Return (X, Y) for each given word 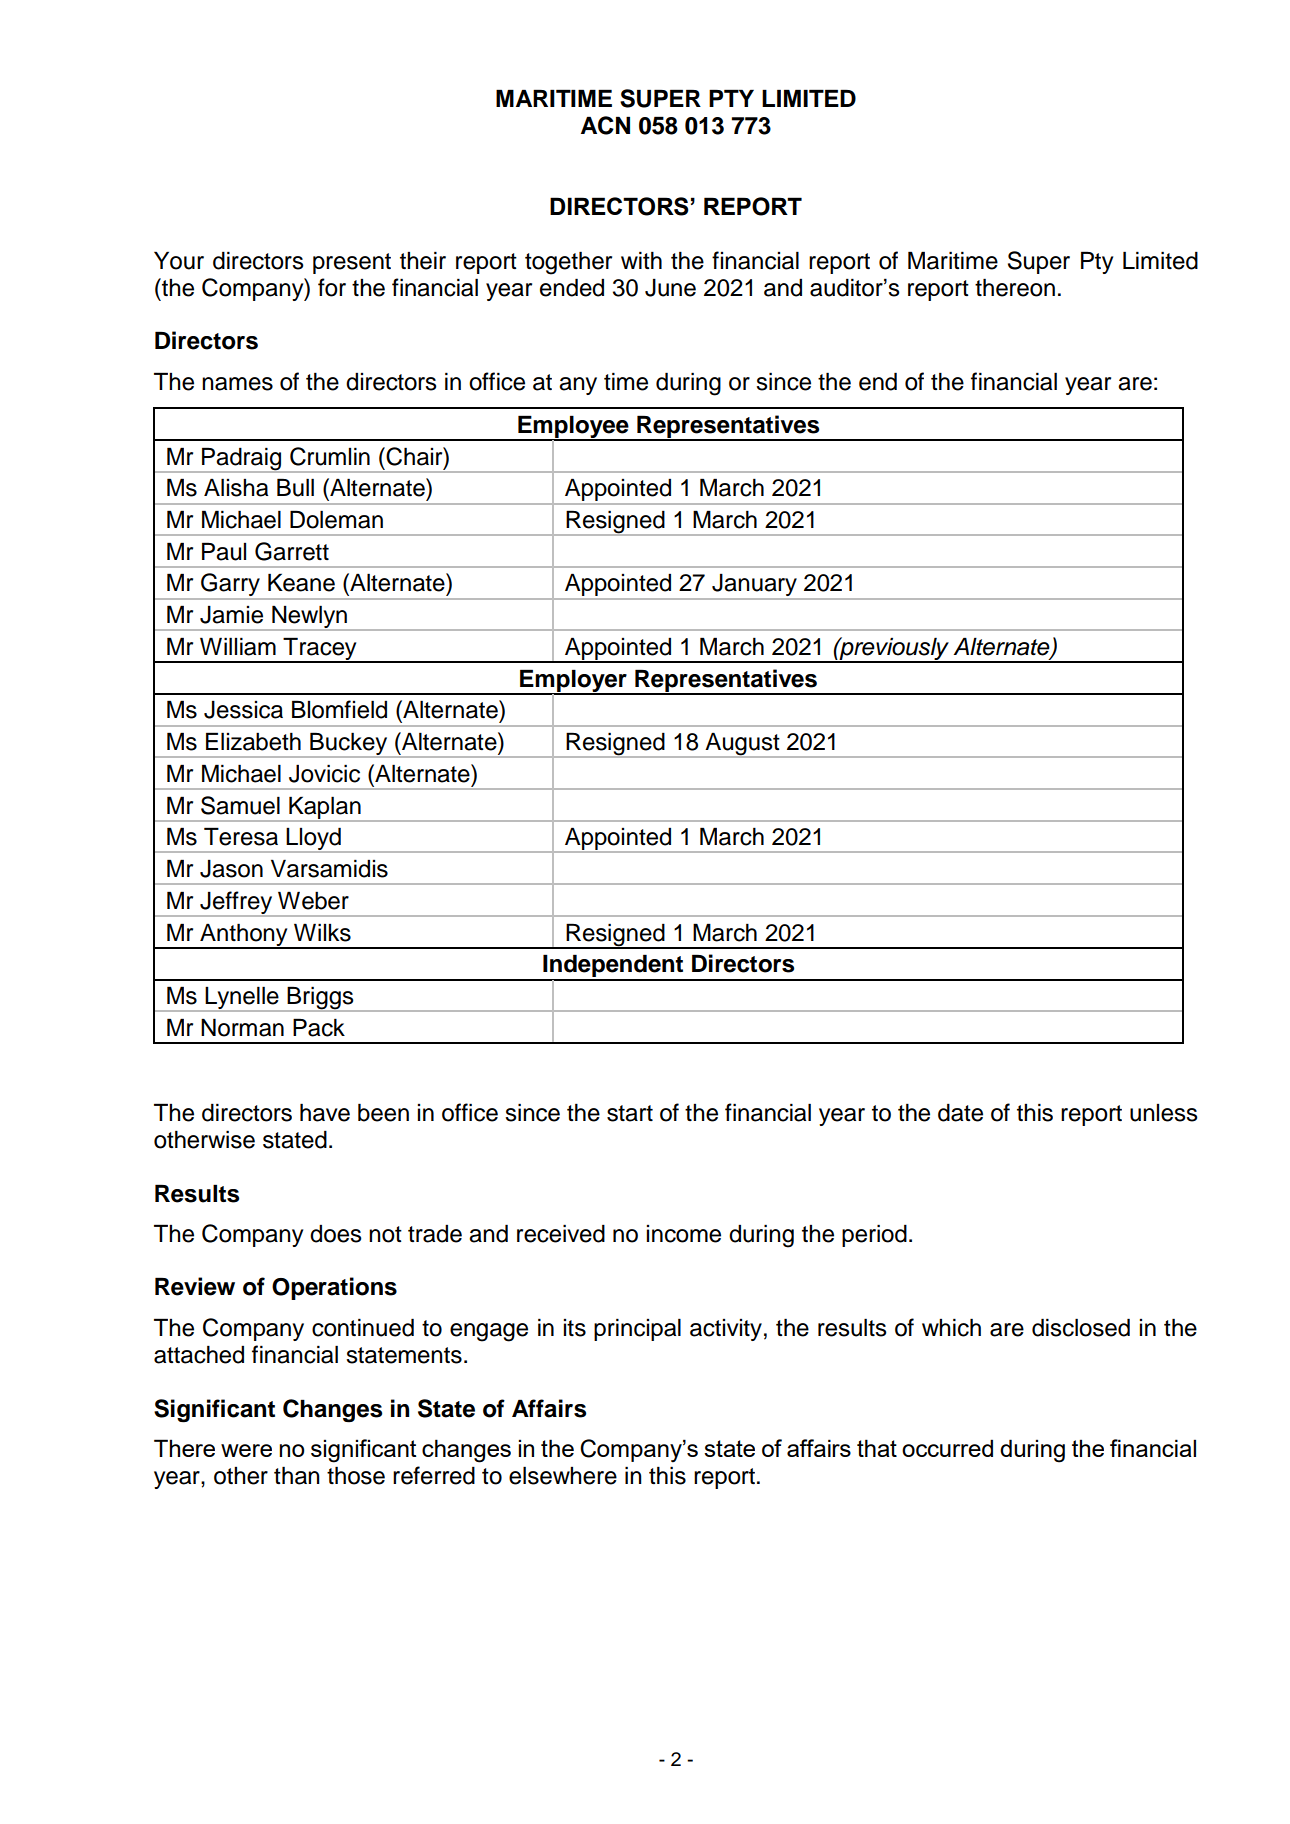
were (246, 1450)
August (742, 745)
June (670, 288)
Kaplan (325, 808)
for (332, 287)
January (754, 586)
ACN (605, 125)
